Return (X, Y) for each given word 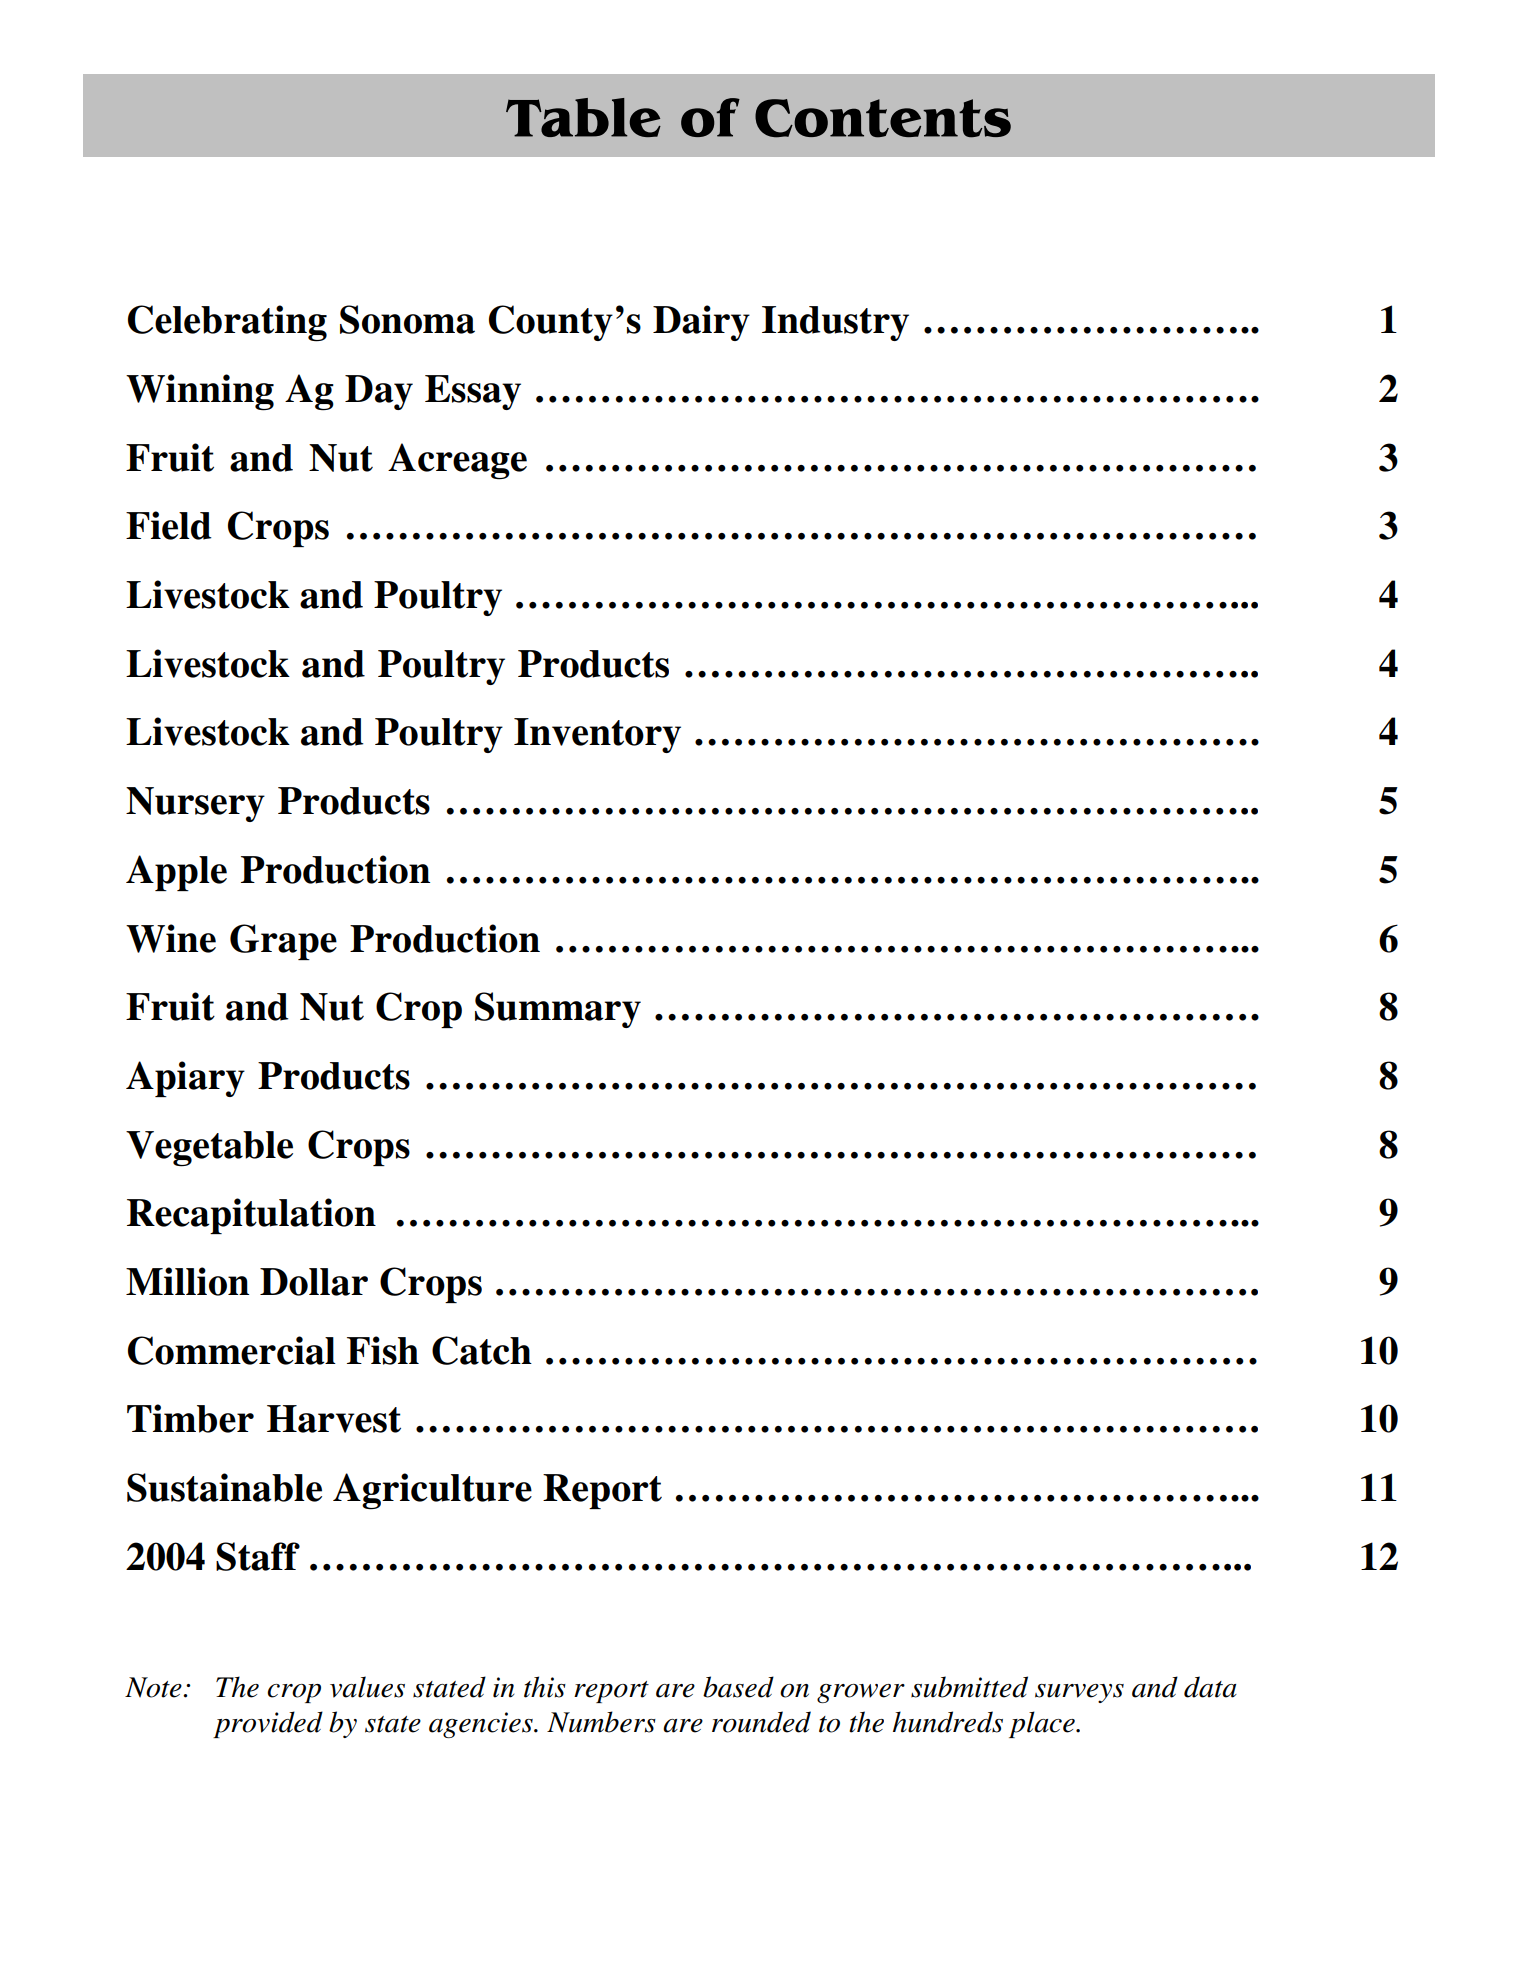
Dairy (701, 323)
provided (268, 1724)
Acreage (457, 461)
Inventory (597, 735)
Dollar (314, 1282)
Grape (283, 942)
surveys (1079, 1693)
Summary (558, 1010)
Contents (883, 118)
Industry (835, 323)
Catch (482, 1350)
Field (169, 525)
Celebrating (227, 323)
